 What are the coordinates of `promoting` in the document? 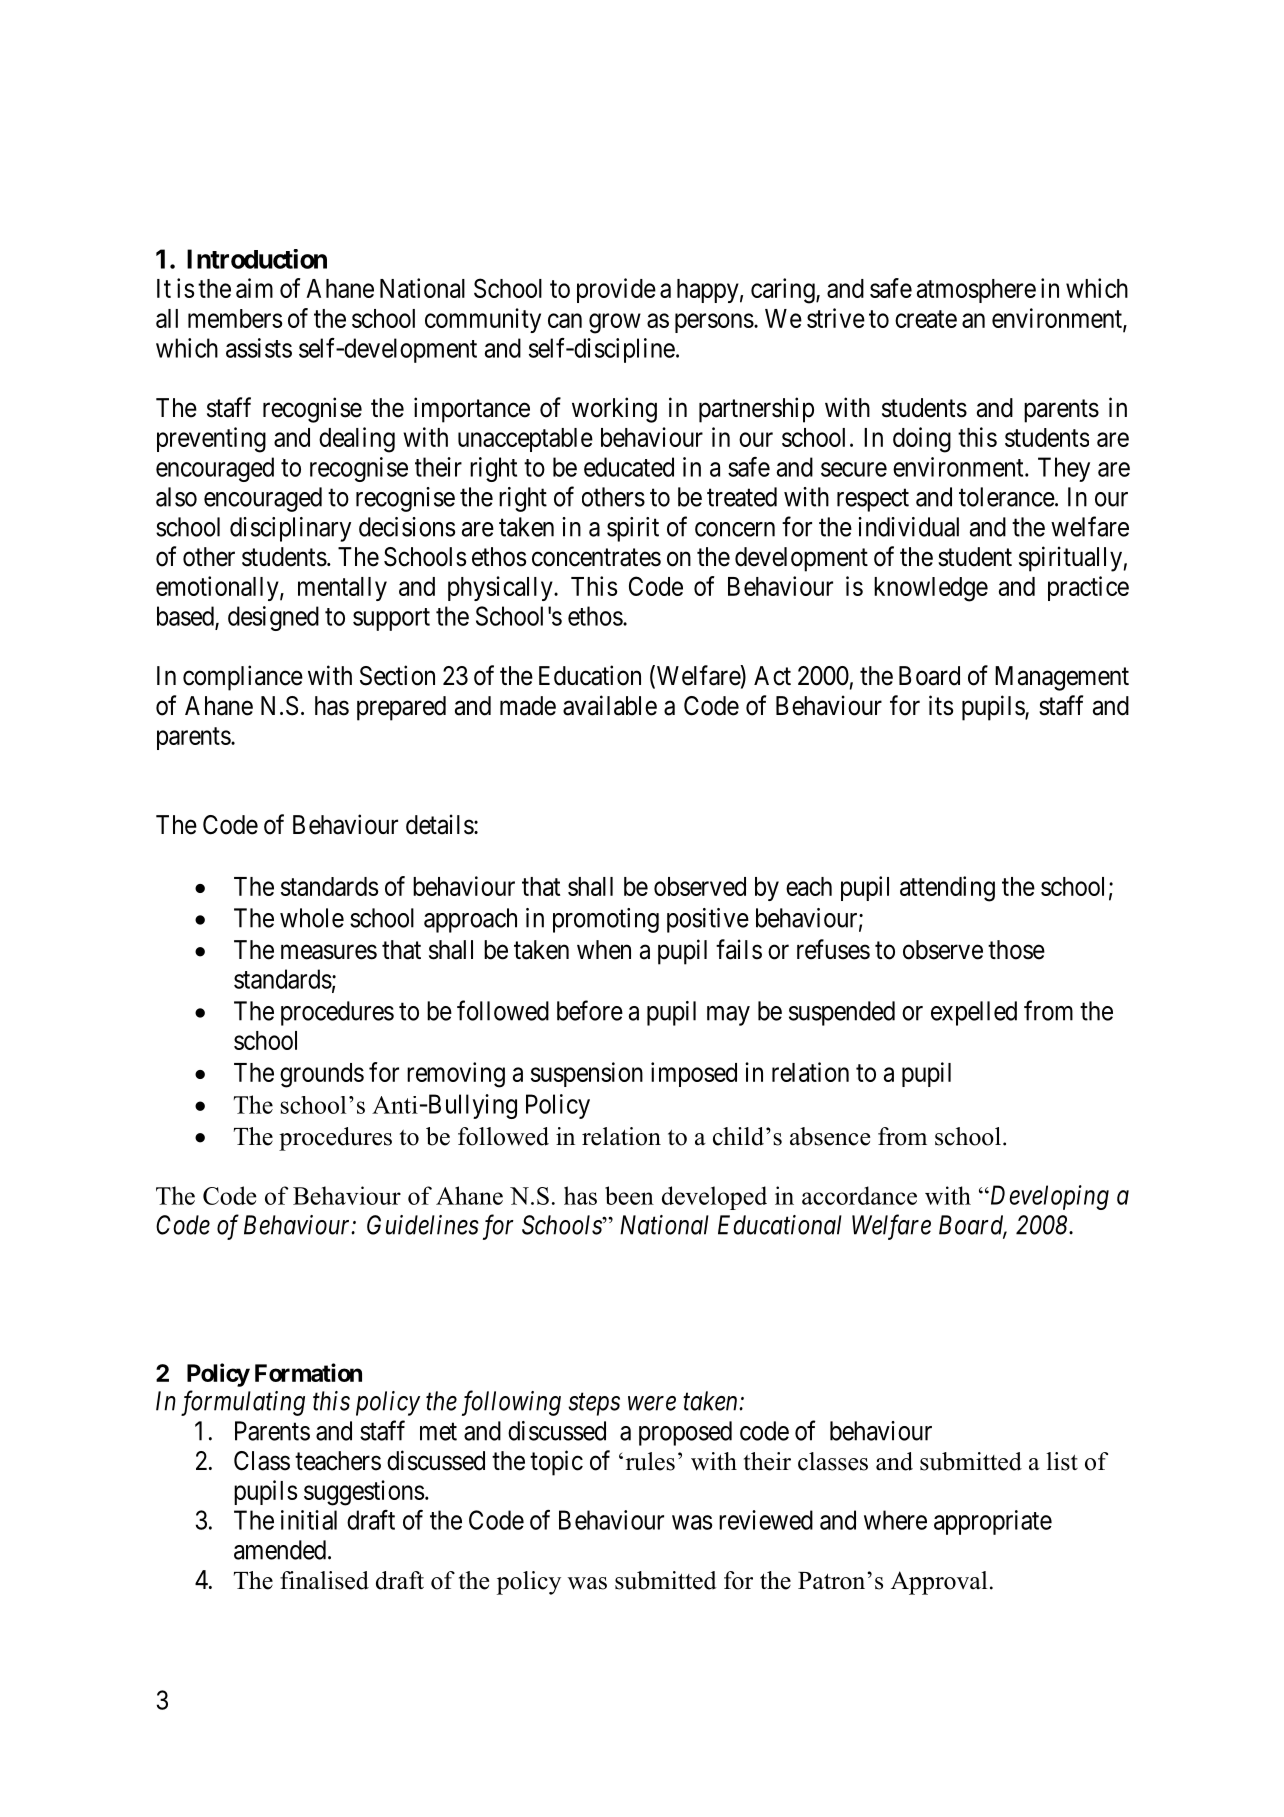 It's located at (606, 920).
